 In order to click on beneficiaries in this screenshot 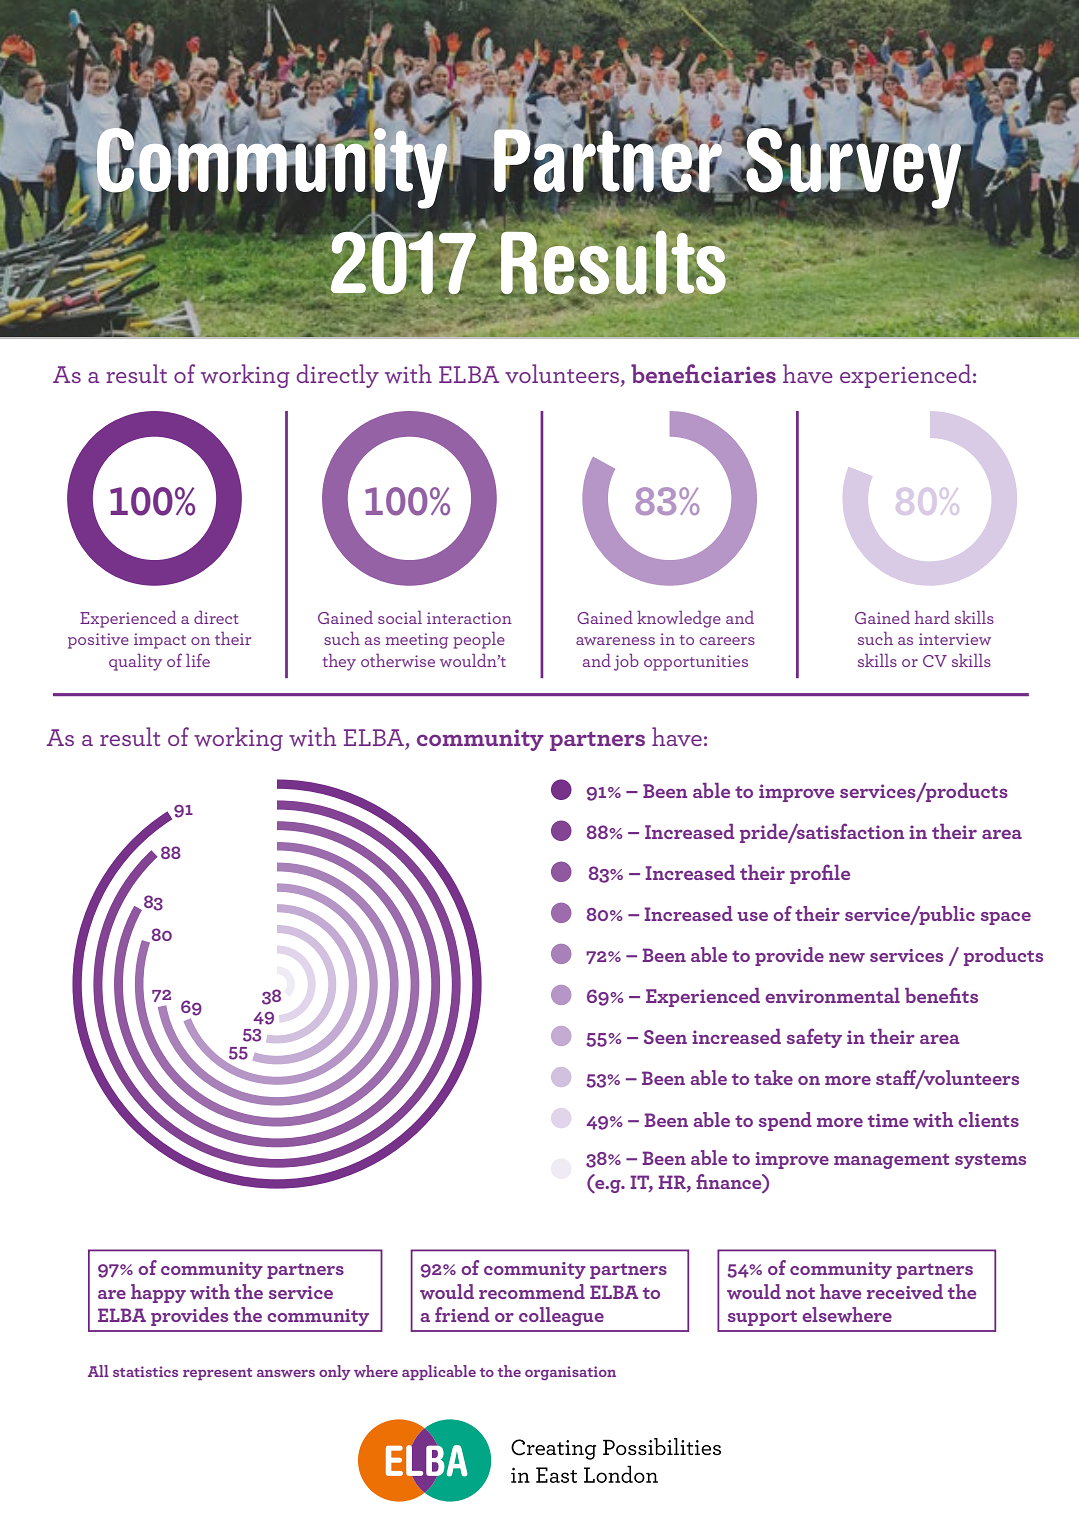, I will do `click(703, 373)`.
